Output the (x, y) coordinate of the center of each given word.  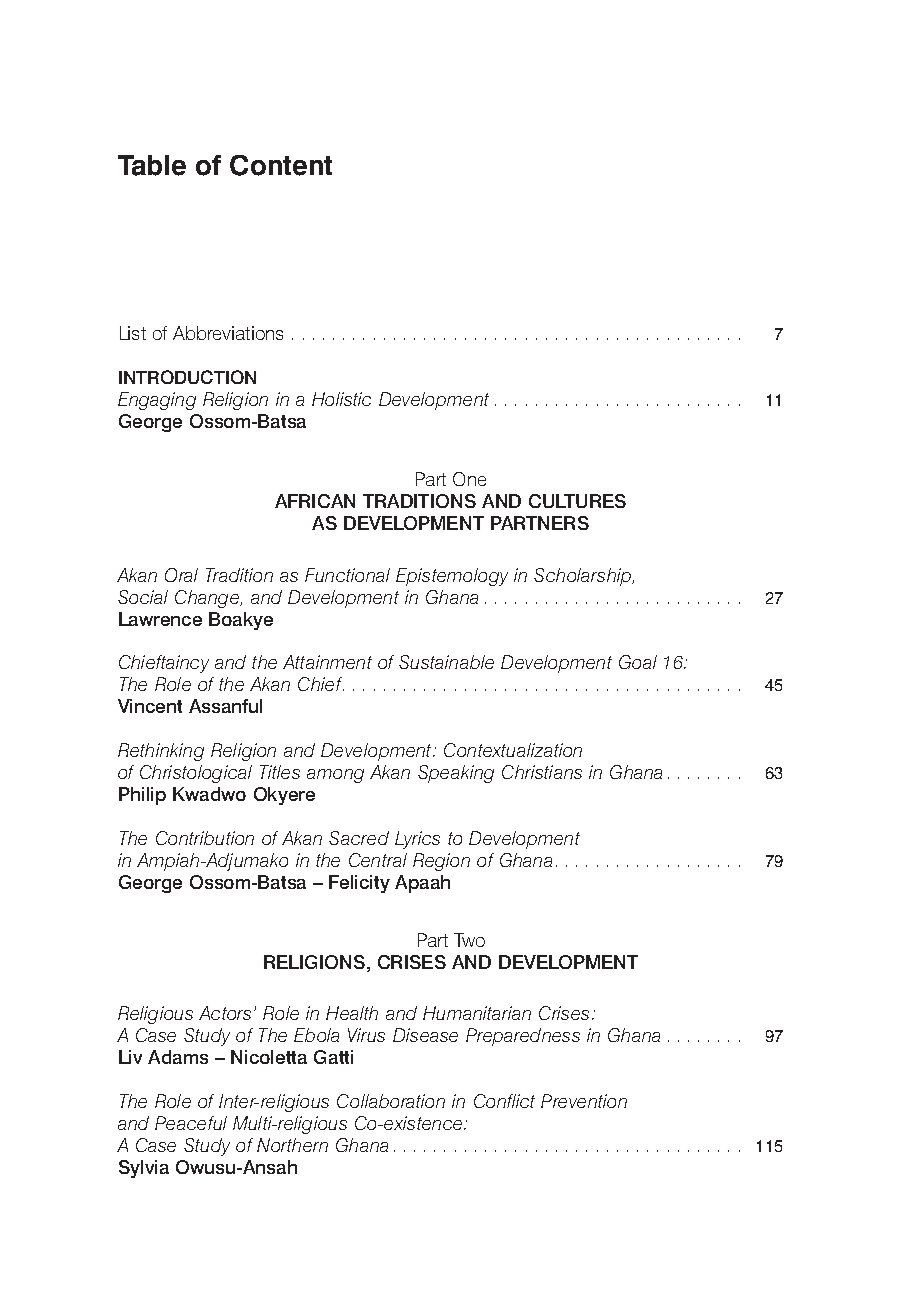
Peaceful (191, 1123)
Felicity (359, 884)
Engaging (157, 401)
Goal (638, 662)
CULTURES (577, 501)
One (469, 479)
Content (281, 165)
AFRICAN (315, 501)
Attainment (327, 662)
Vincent (150, 706)
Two (469, 940)
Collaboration (391, 1101)
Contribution (205, 838)
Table (152, 165)
